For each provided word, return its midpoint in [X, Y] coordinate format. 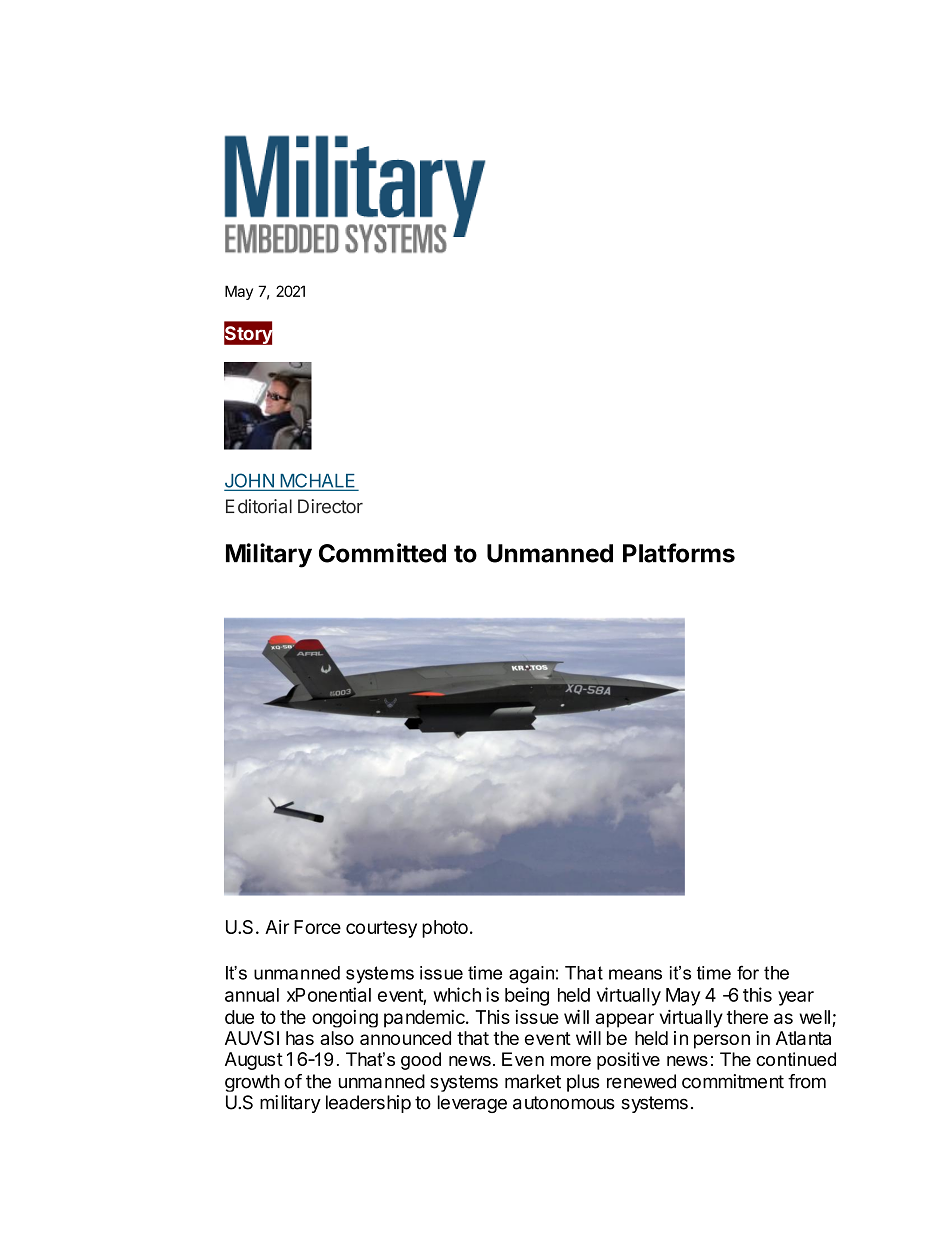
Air [277, 927]
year [796, 998]
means [635, 974]
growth [252, 1083]
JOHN [250, 481]
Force [317, 927]
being [527, 996]
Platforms [679, 553]
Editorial [259, 506]
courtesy [381, 929]
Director [330, 506]
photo [445, 929]
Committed [382, 553]
